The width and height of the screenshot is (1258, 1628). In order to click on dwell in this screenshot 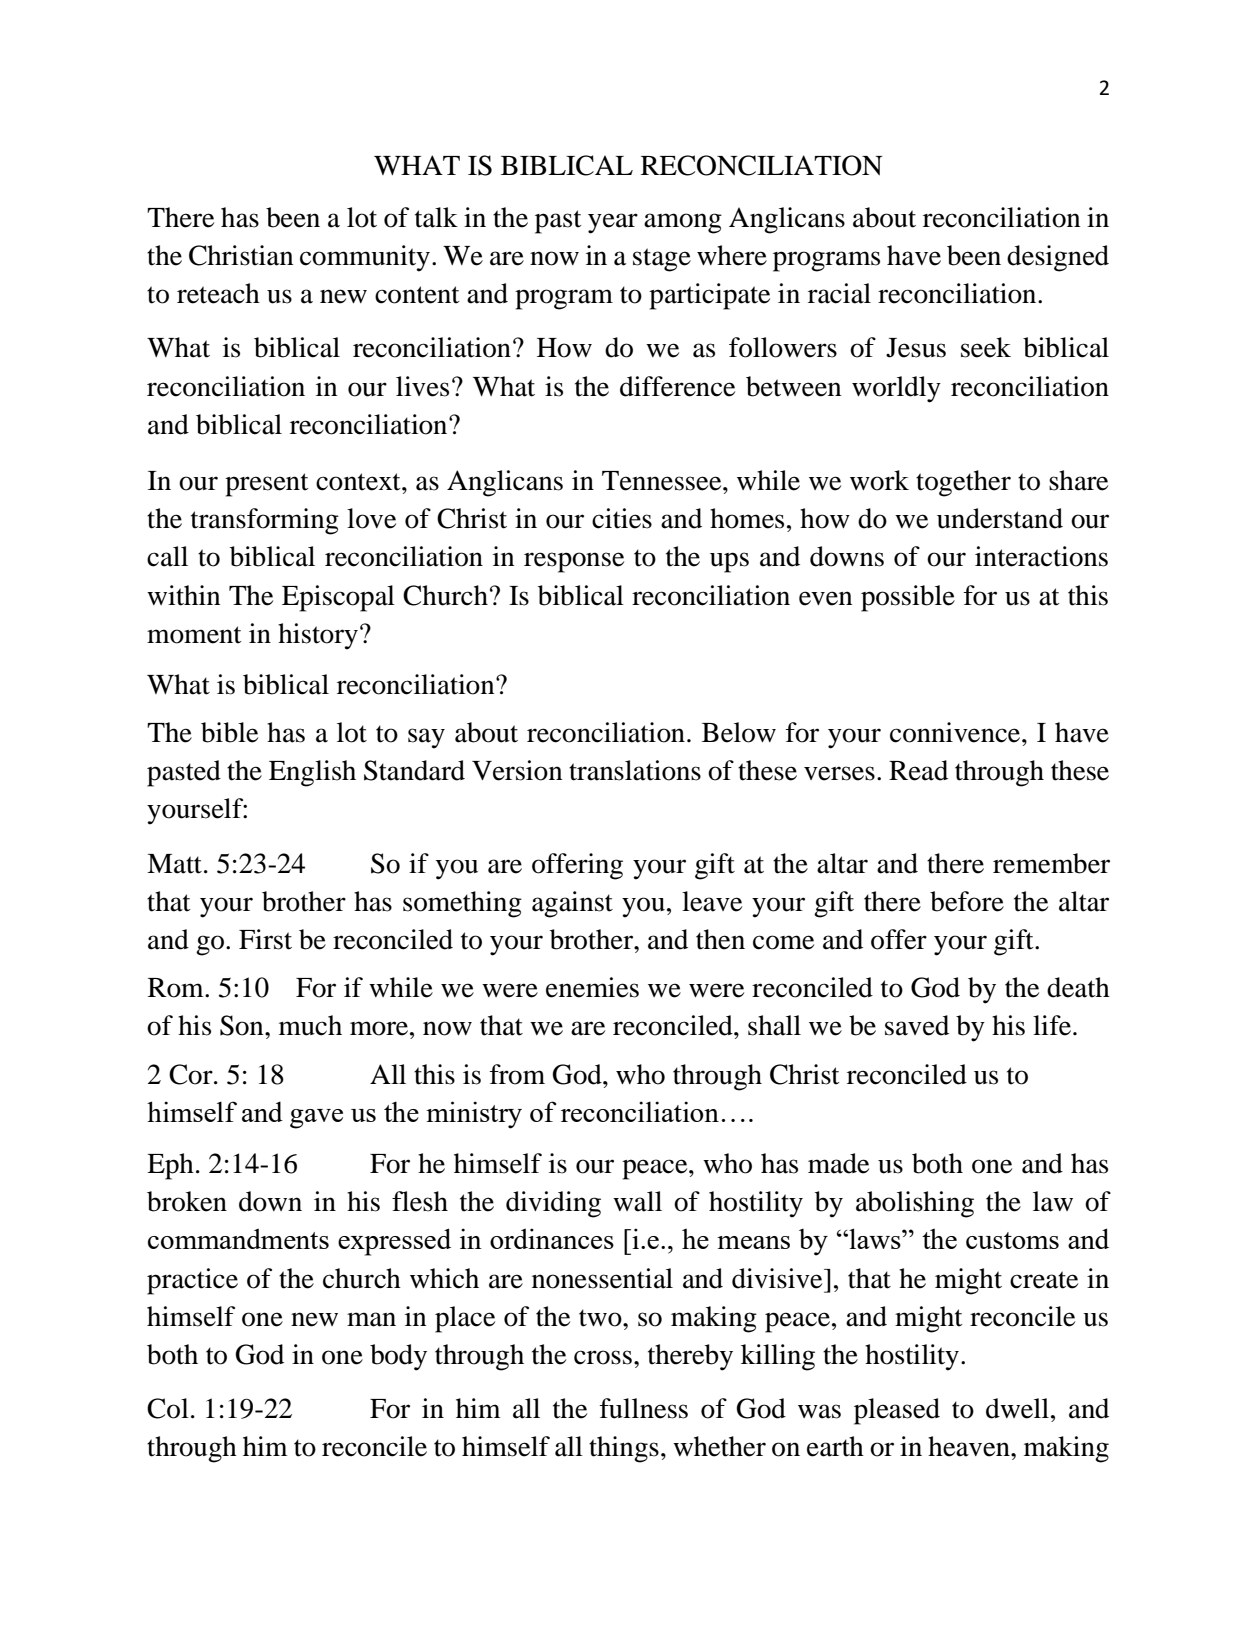, I will do `click(1017, 1408)`.
